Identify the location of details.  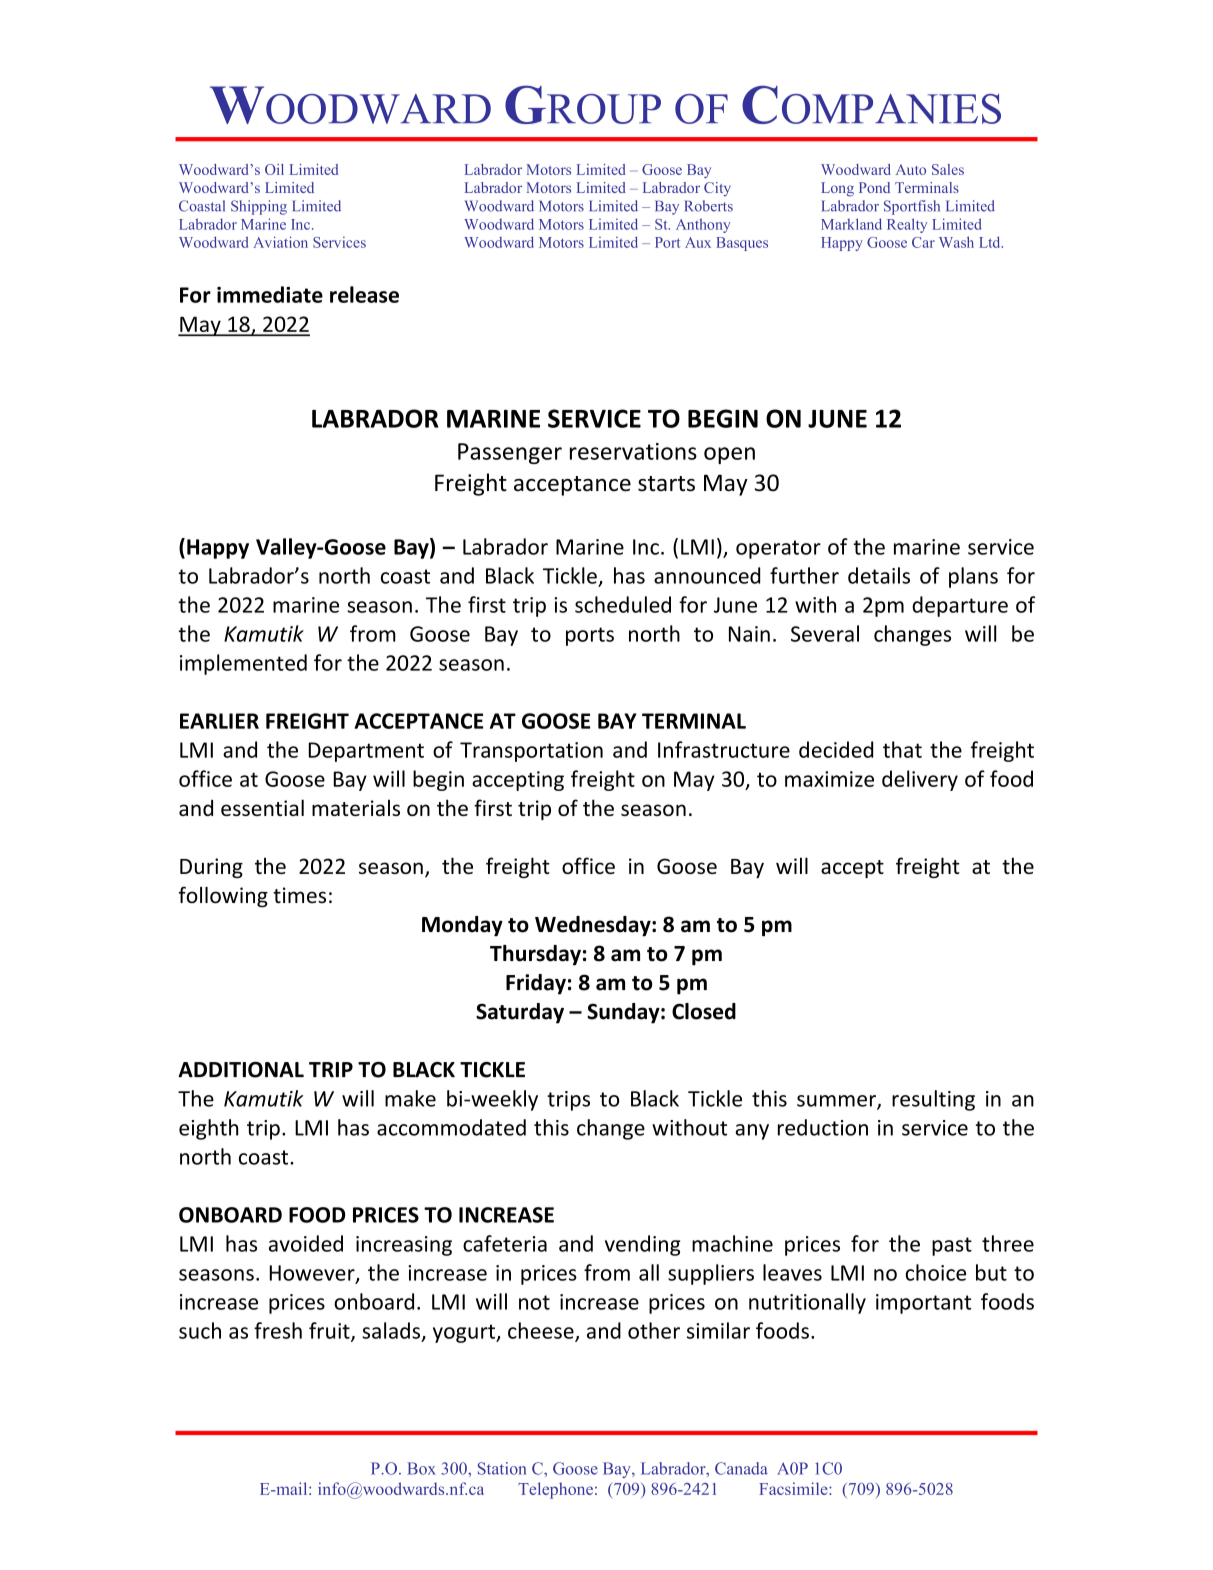
(879, 575).
